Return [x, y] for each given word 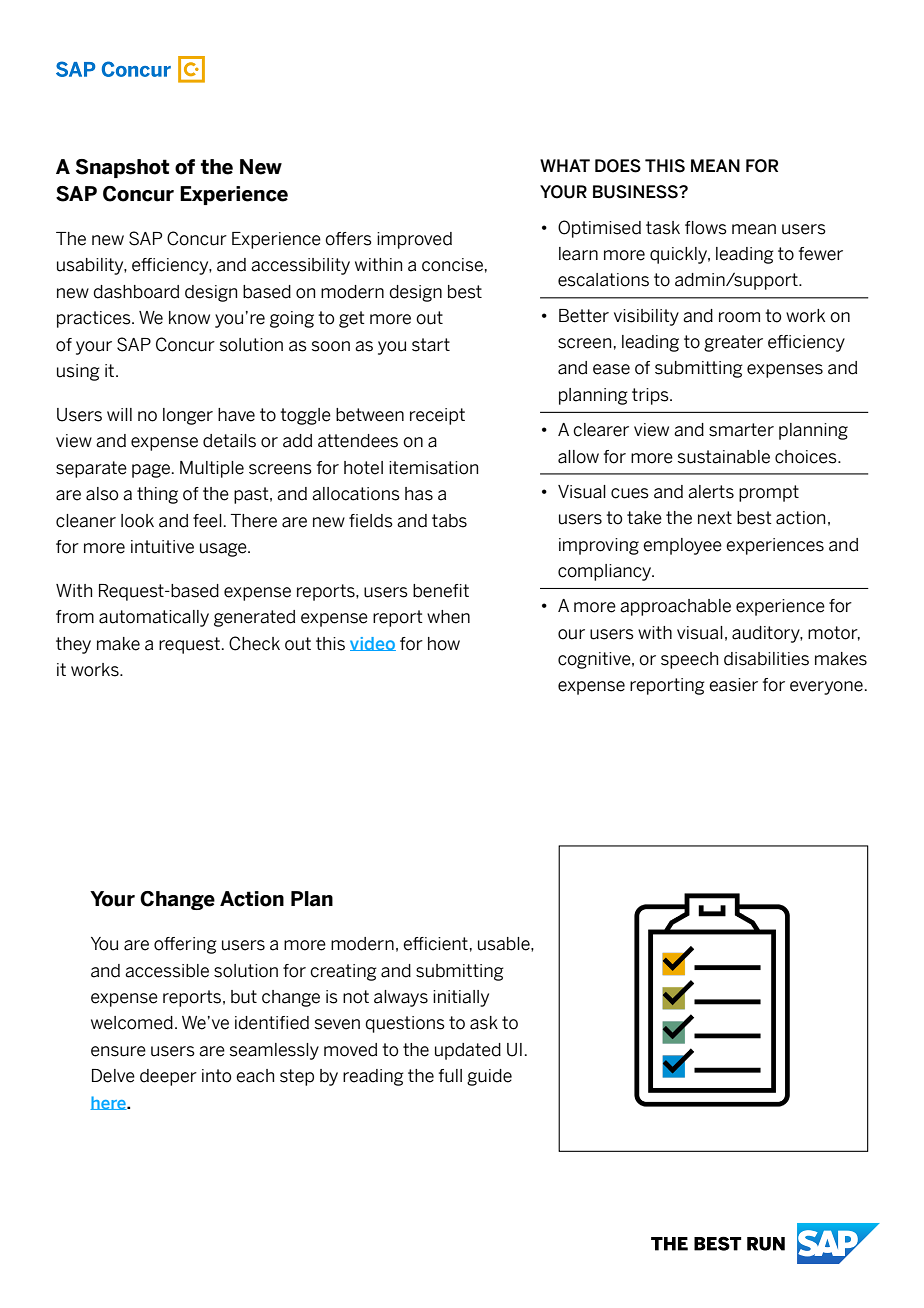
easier [733, 685]
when [448, 617]
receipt [437, 416]
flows [706, 228]
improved [414, 240]
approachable [675, 607]
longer [188, 416]
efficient [435, 944]
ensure [118, 1051]
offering [185, 945]
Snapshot [123, 168]
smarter [741, 430]
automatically [154, 618]
